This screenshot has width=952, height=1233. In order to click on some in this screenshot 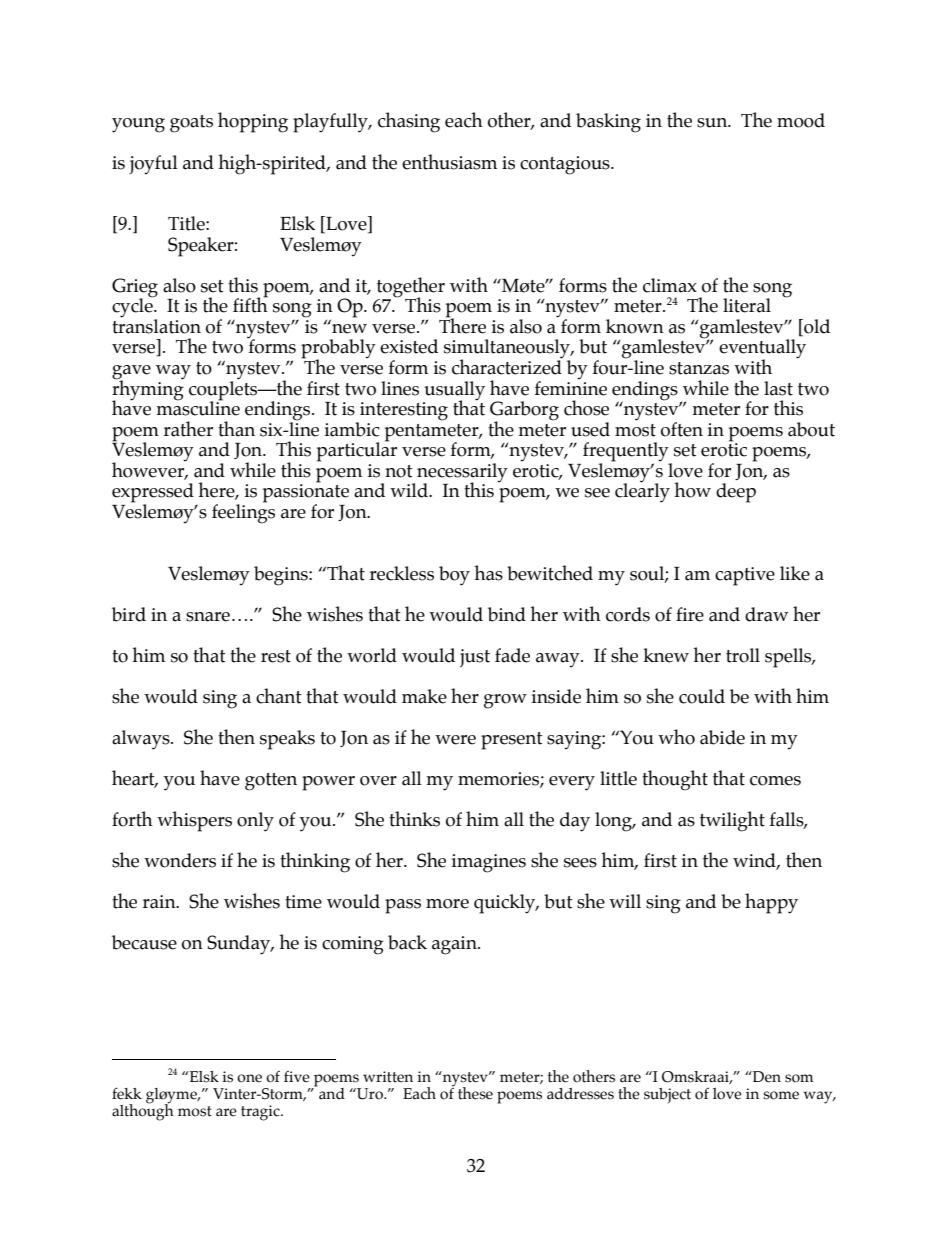, I will do `click(781, 1095)`.
